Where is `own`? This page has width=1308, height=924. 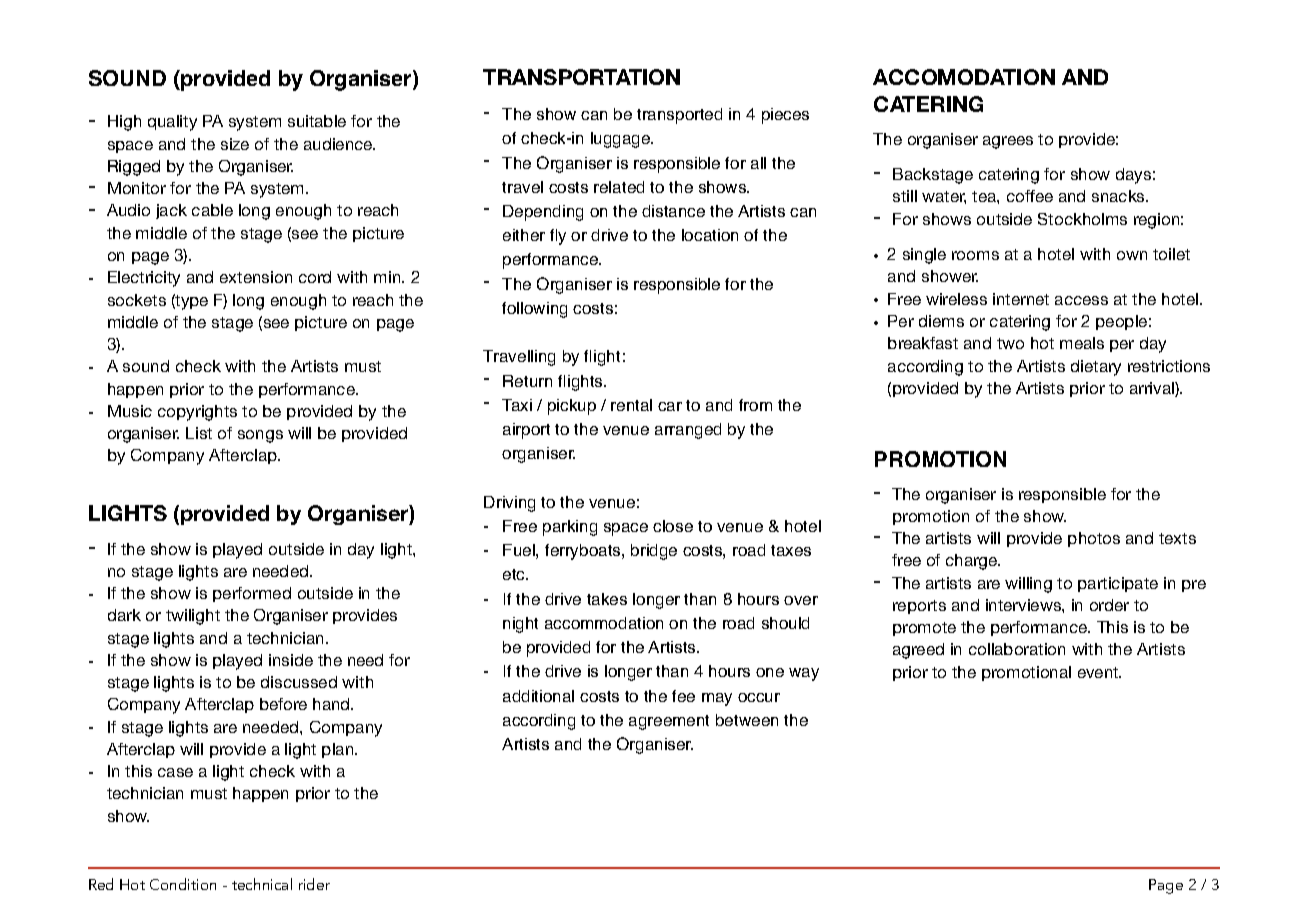
own is located at coordinates (1132, 255).
